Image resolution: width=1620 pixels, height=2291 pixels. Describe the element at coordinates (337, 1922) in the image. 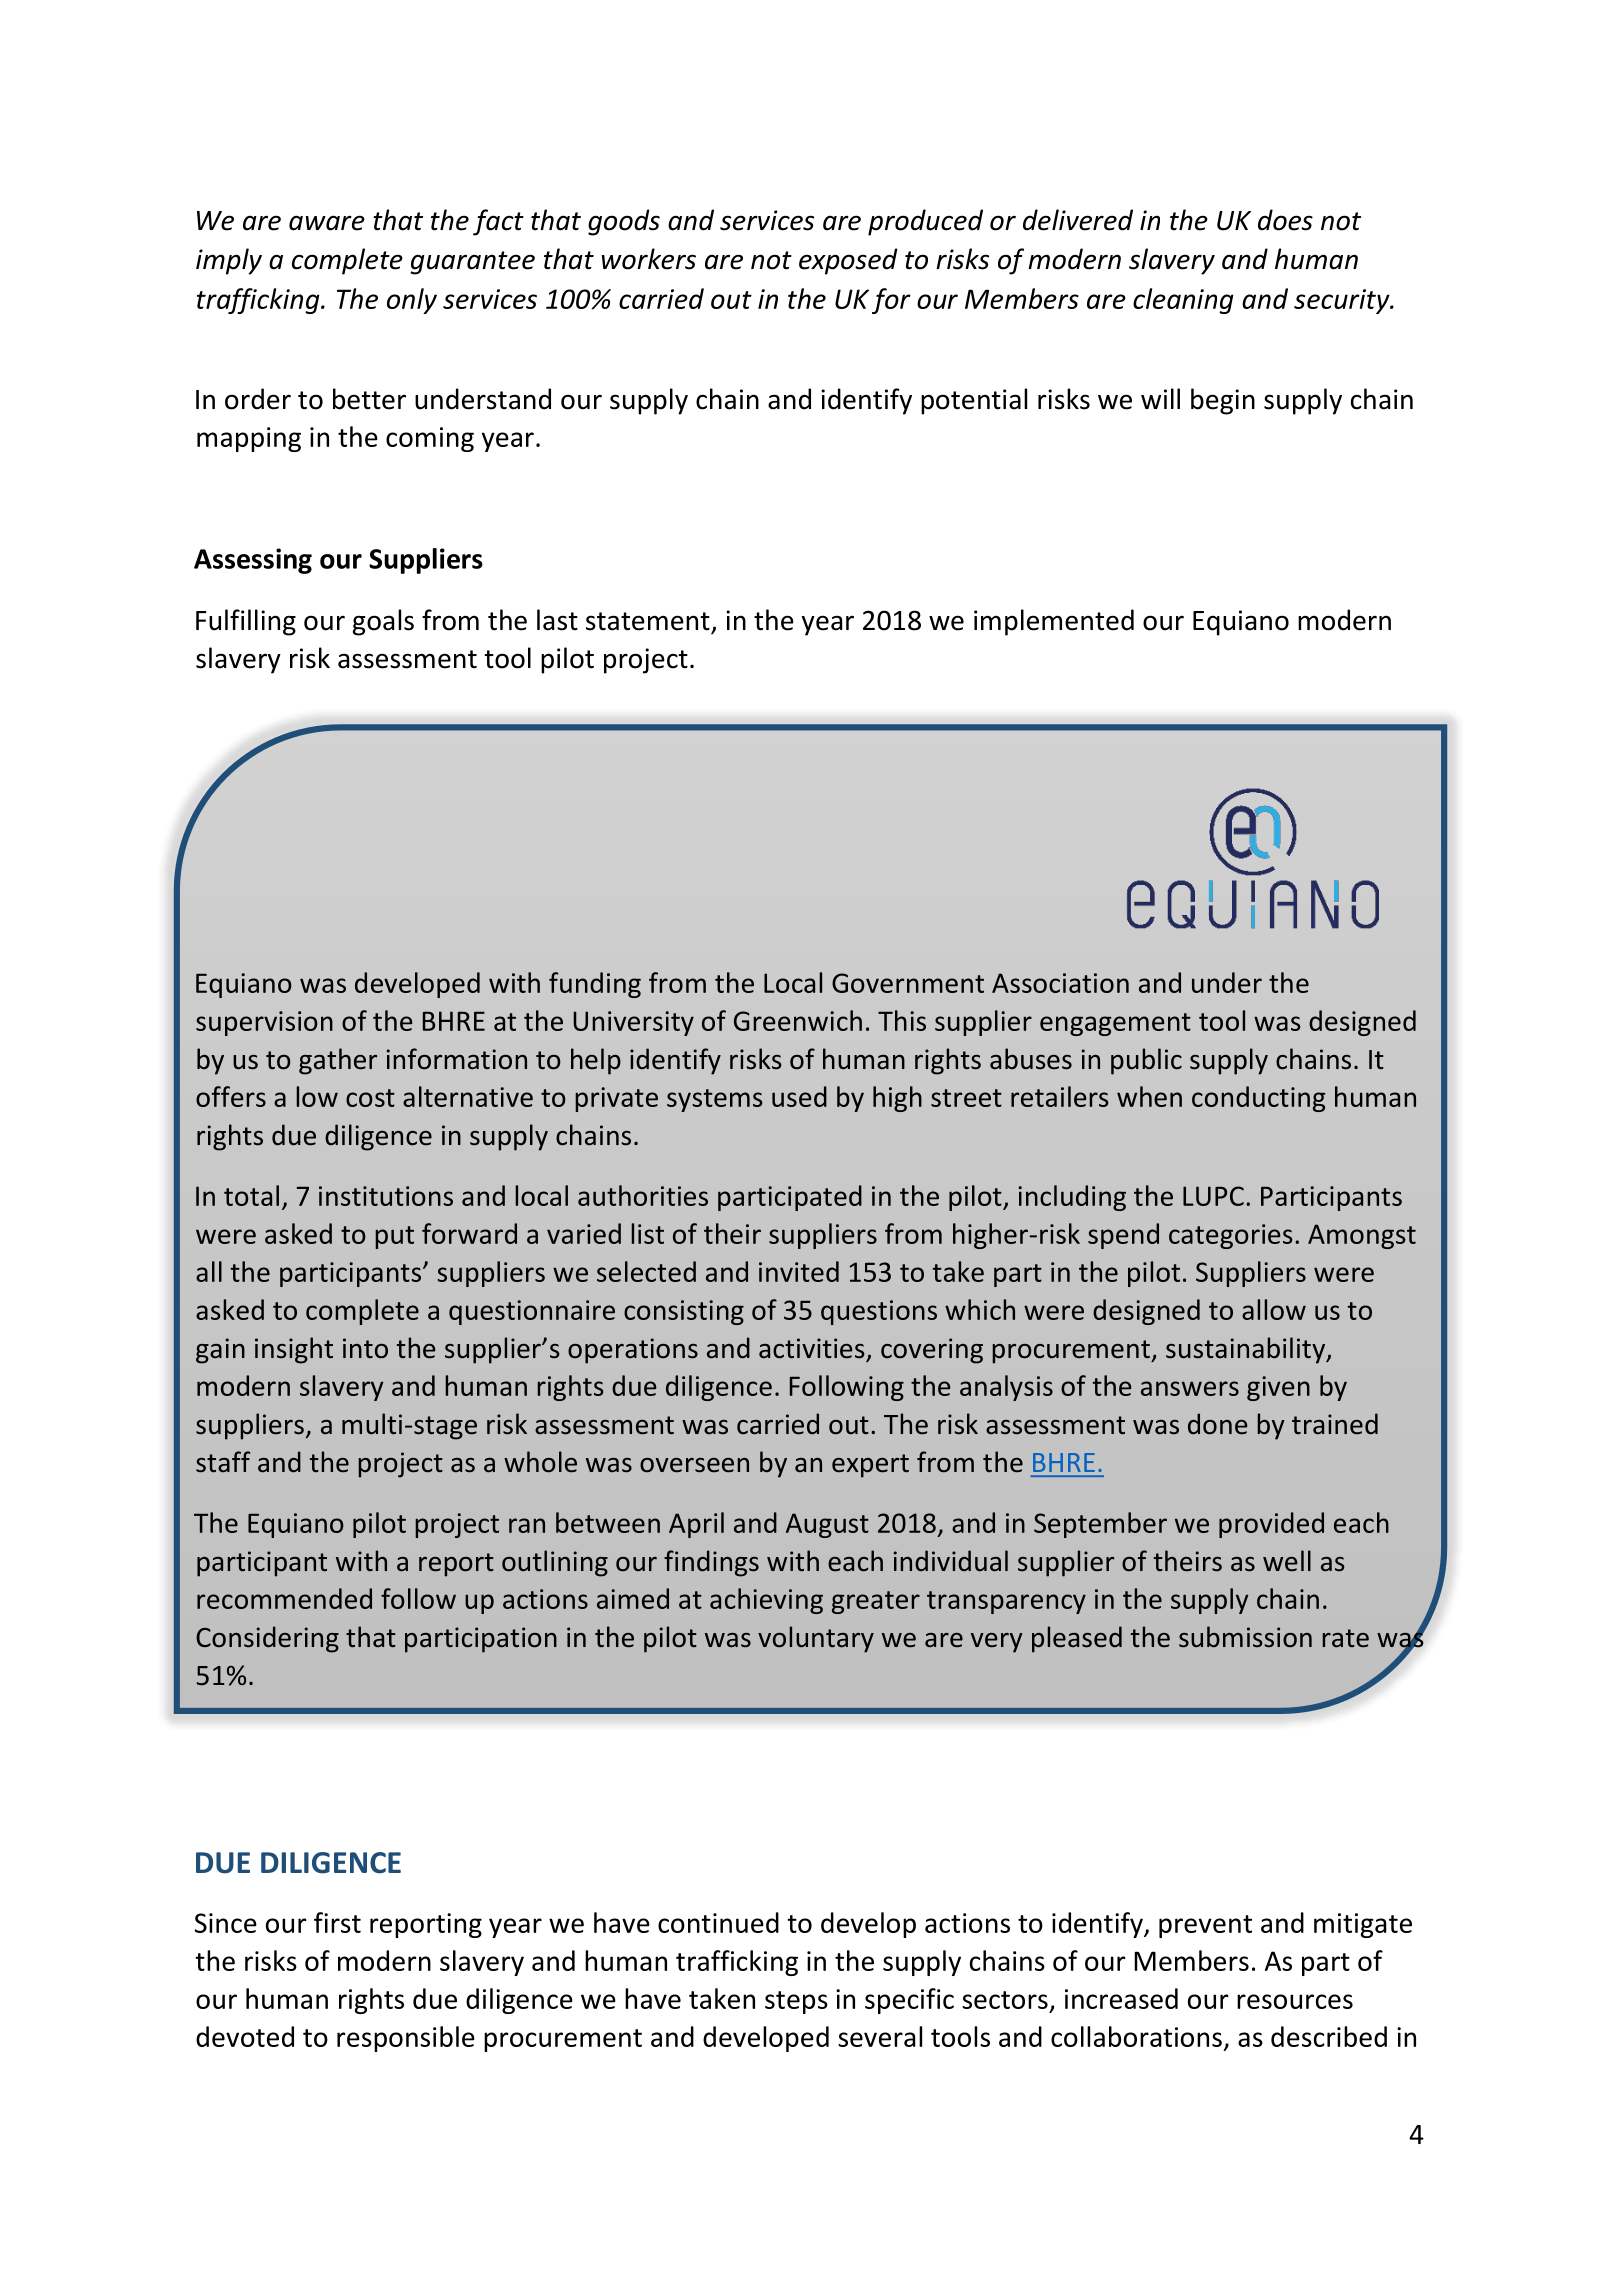

I see `first` at that location.
